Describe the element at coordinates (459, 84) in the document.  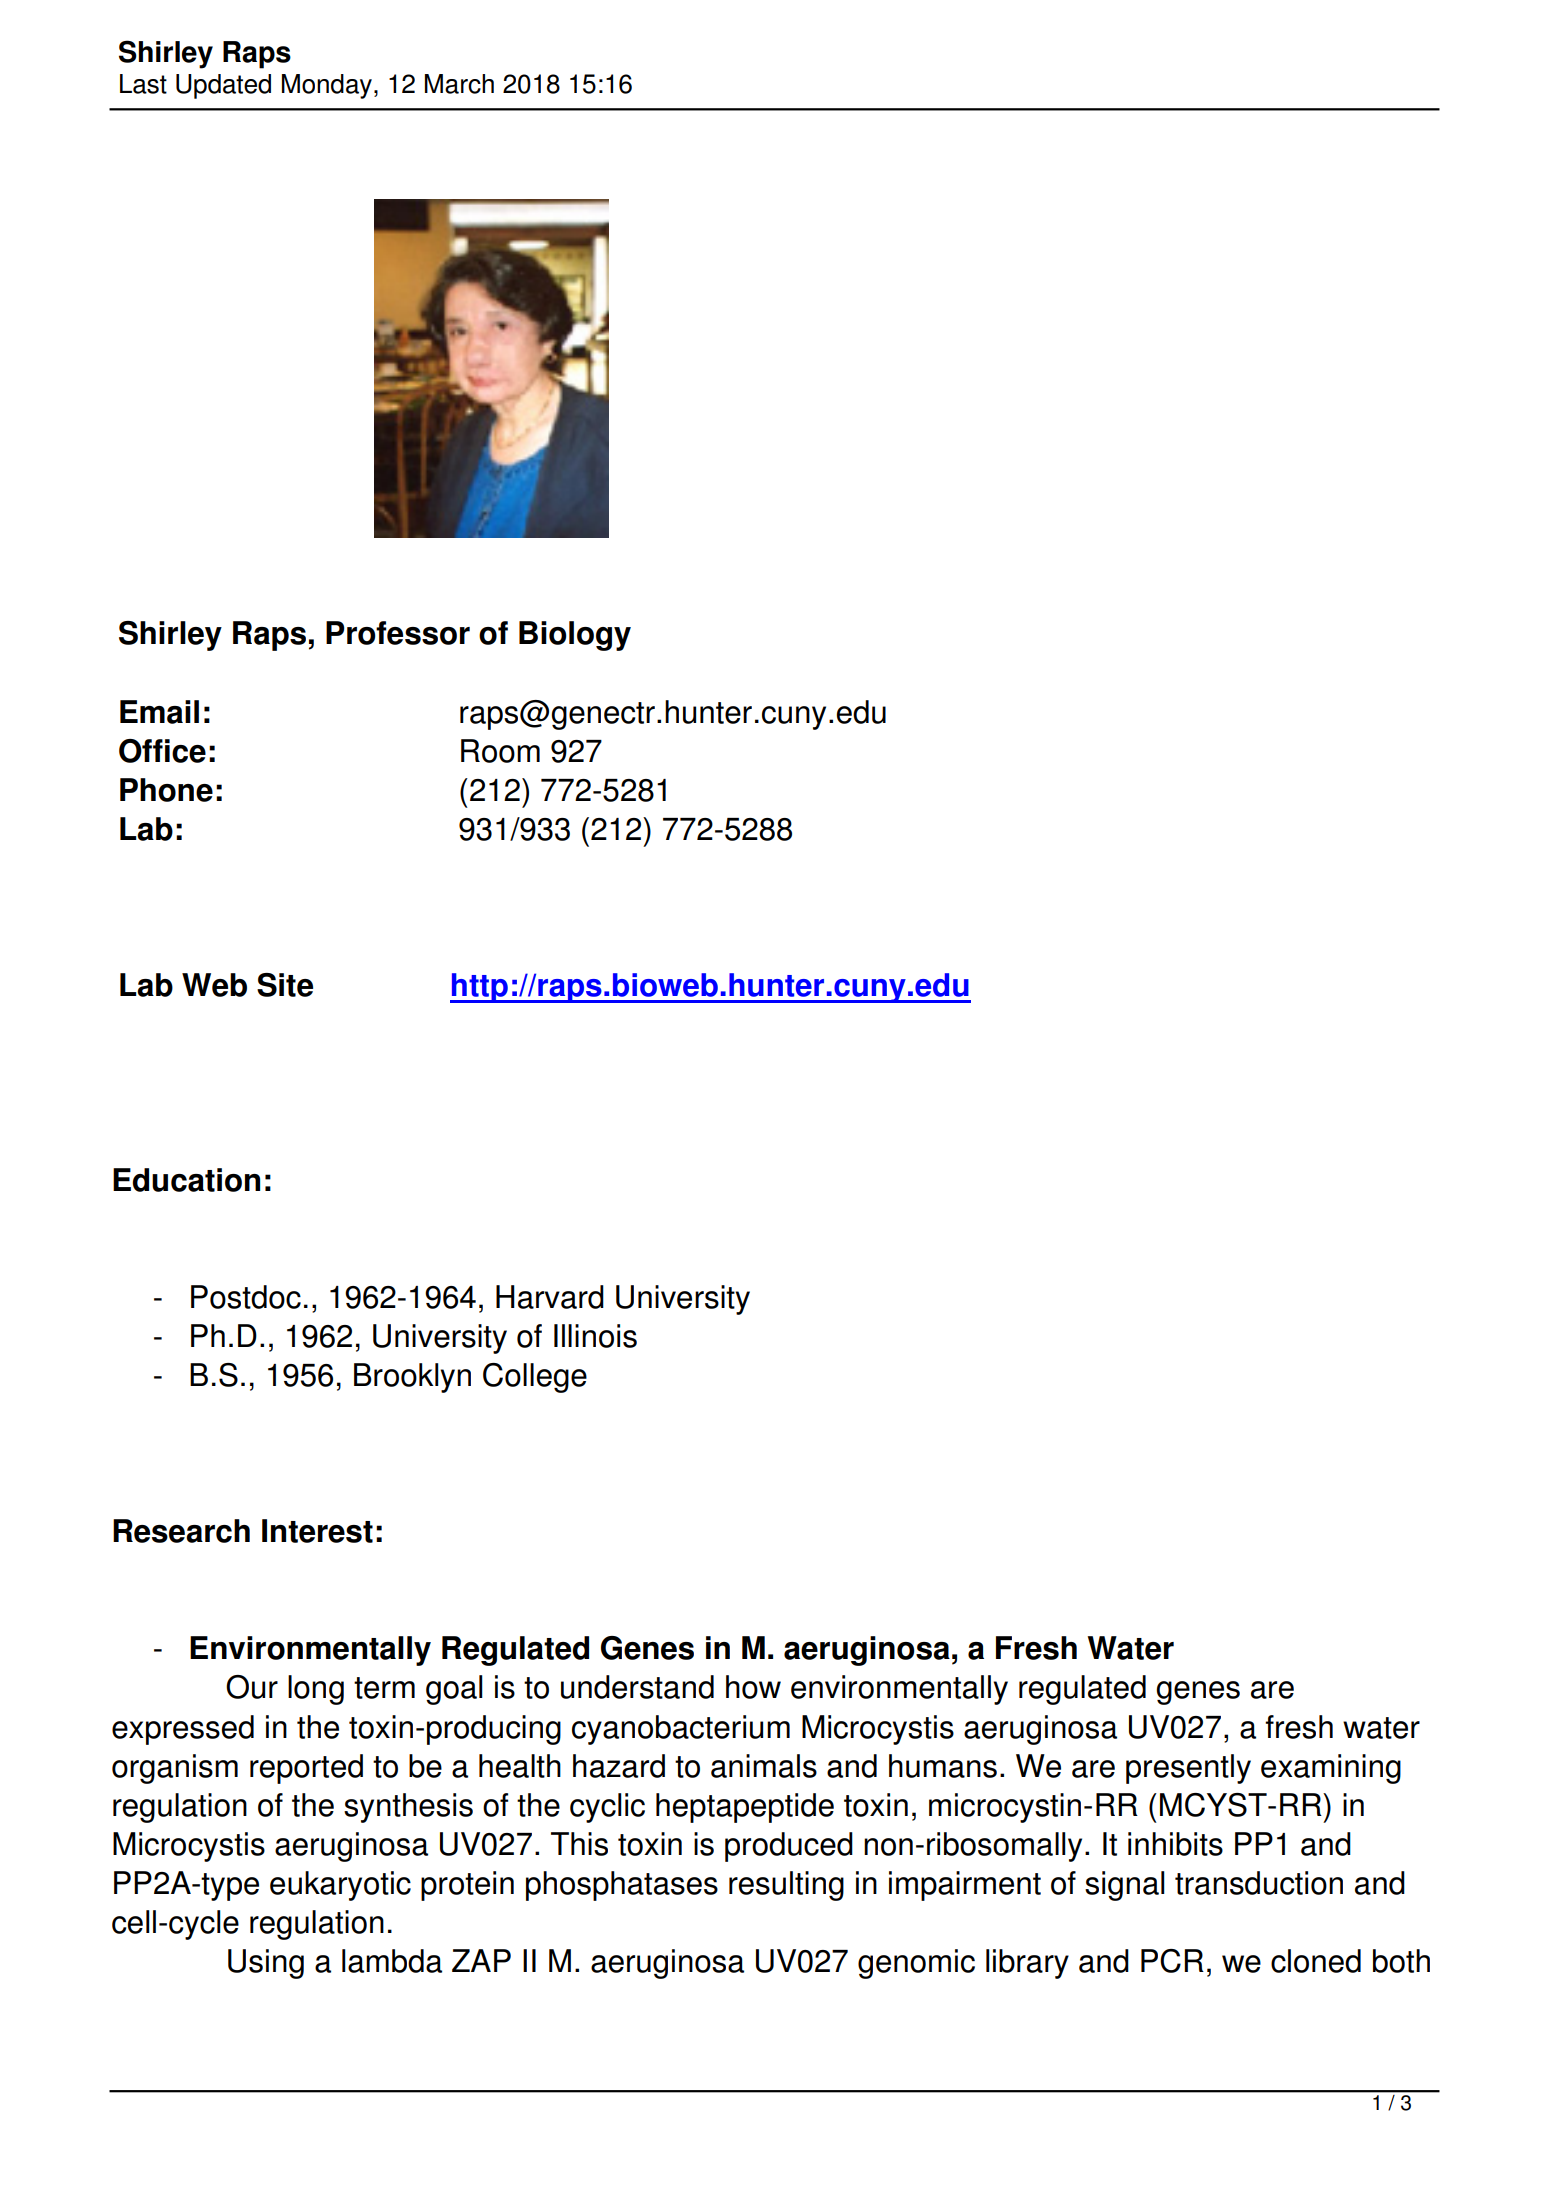
I see `March` at that location.
